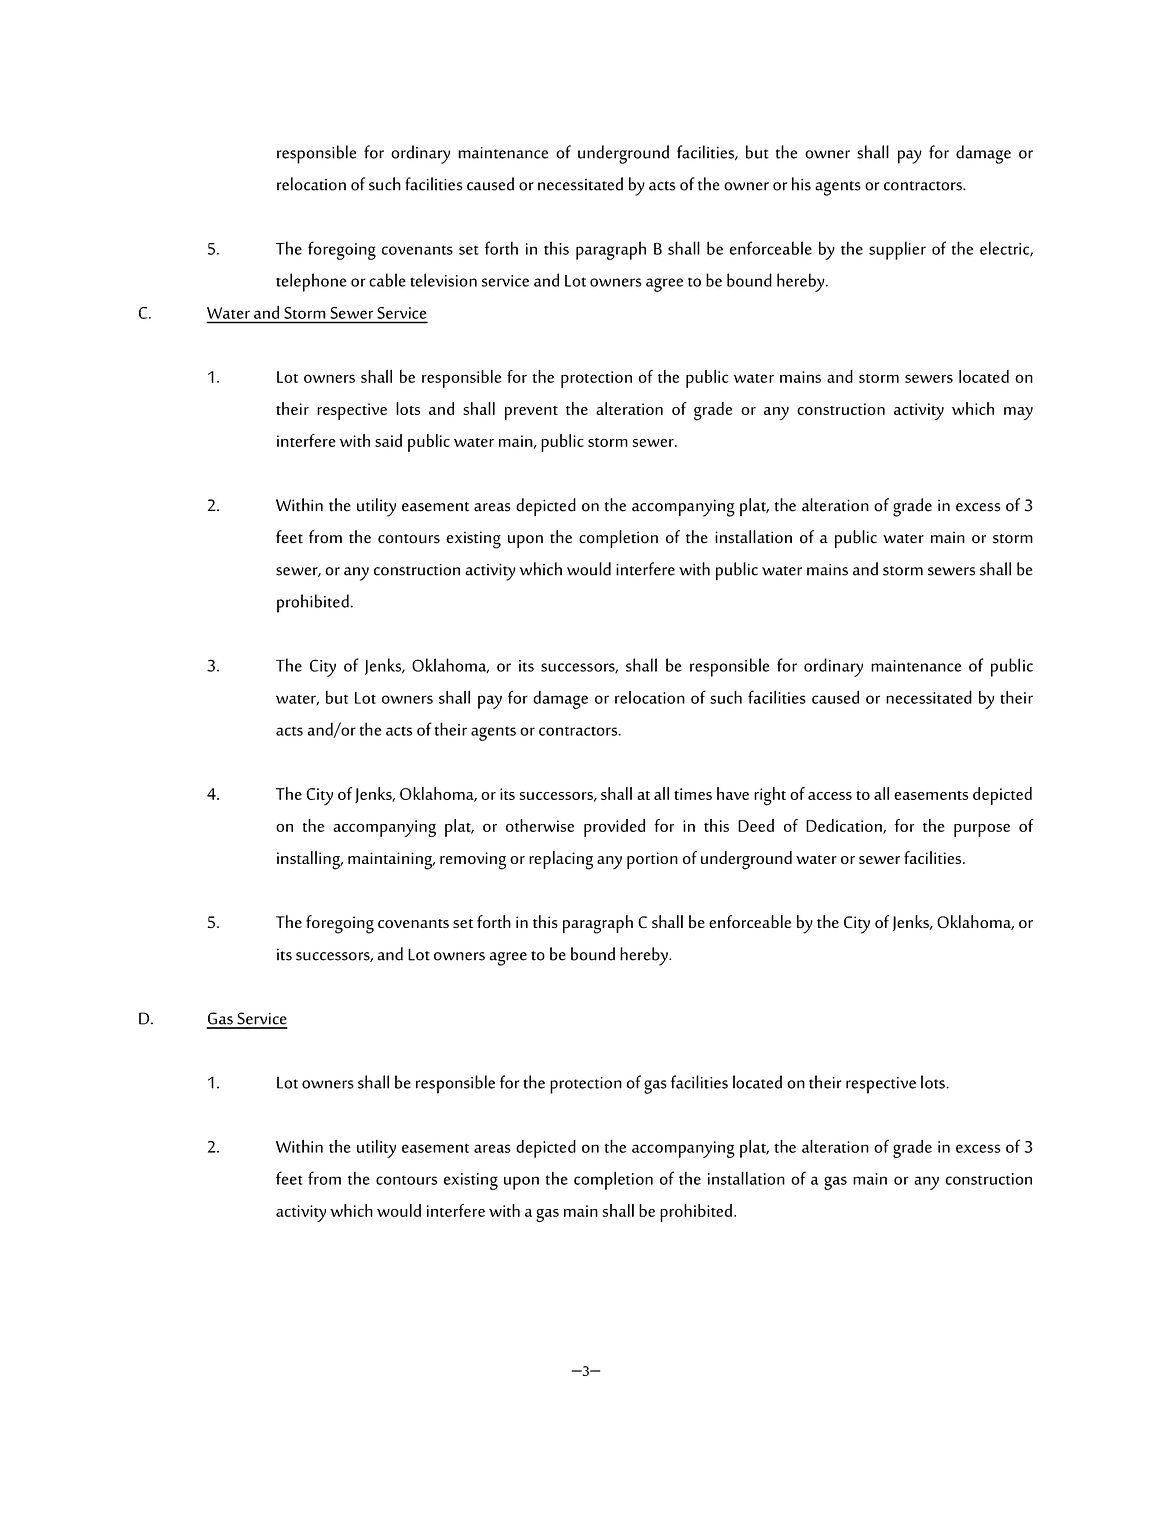  What do you see at coordinates (531, 413) in the screenshot?
I see `prevent` at bounding box center [531, 413].
